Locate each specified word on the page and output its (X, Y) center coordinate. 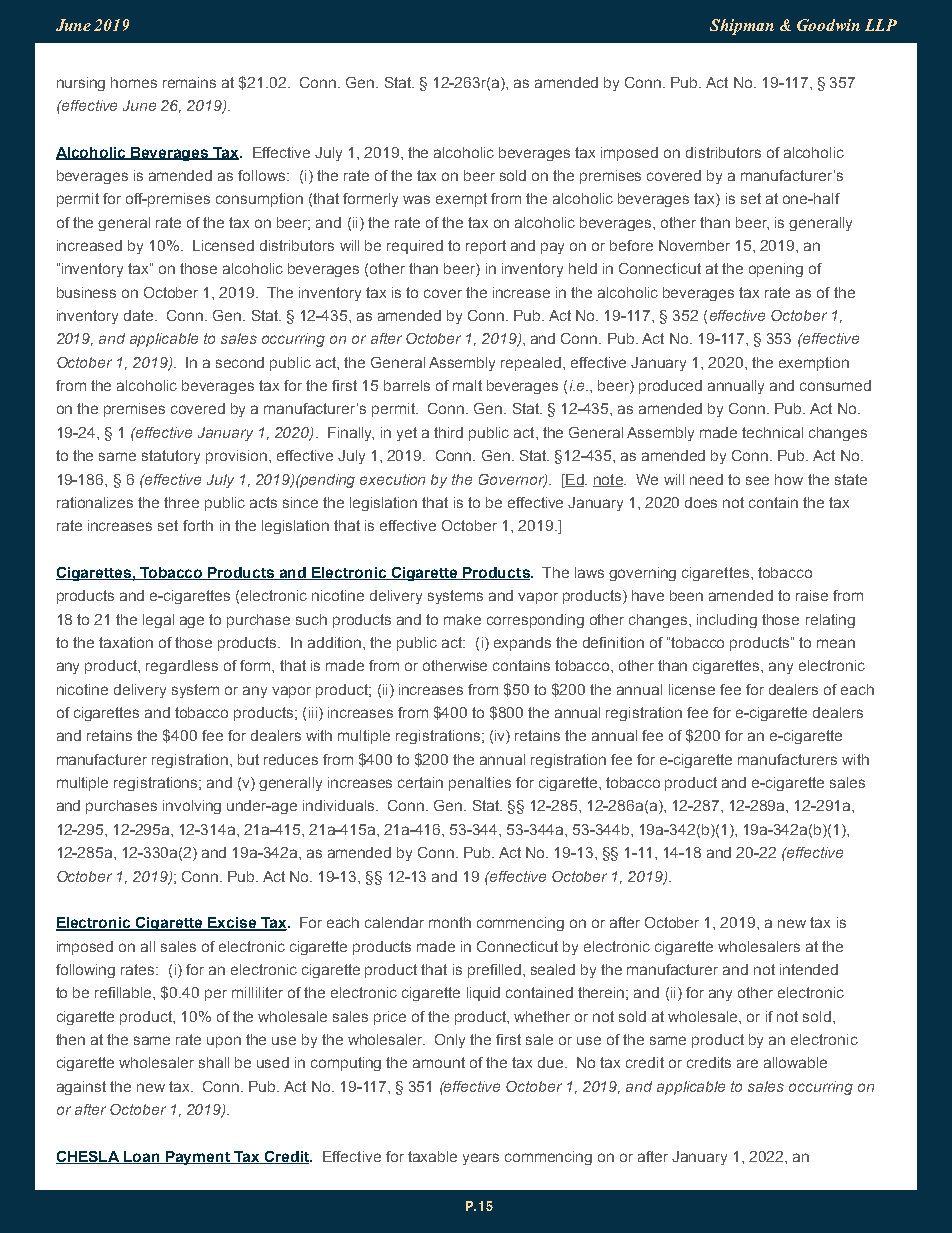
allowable (795, 1062)
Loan (142, 1157)
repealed (531, 364)
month (450, 922)
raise (812, 595)
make (462, 619)
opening (776, 270)
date (140, 315)
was (416, 199)
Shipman (742, 27)
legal (158, 621)
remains (189, 82)
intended (809, 969)
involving (192, 807)
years (481, 1159)
